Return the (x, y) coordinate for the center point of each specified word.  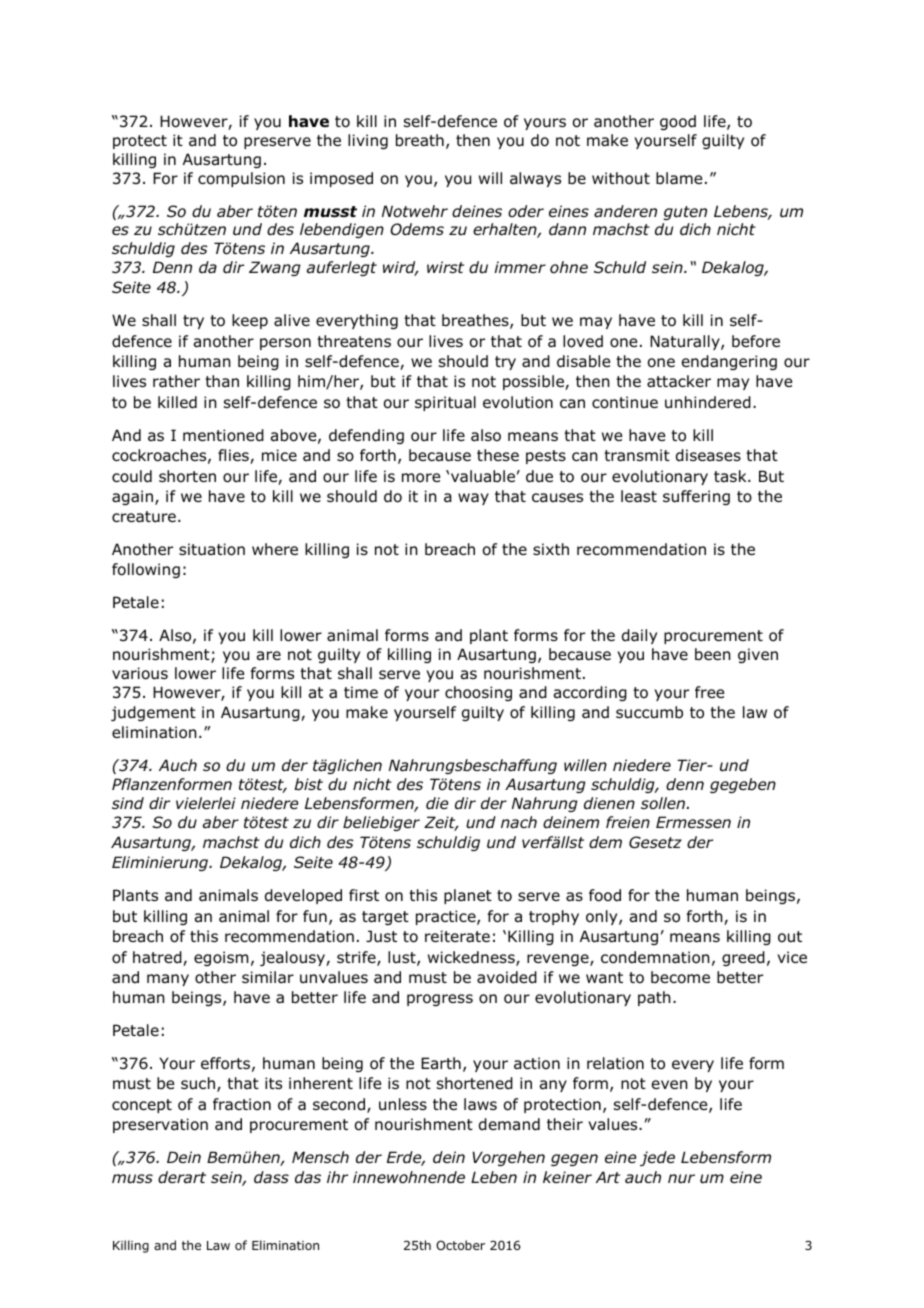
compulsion (241, 179)
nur (681, 1179)
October (460, 1245)
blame (679, 178)
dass (271, 1177)
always (535, 179)
